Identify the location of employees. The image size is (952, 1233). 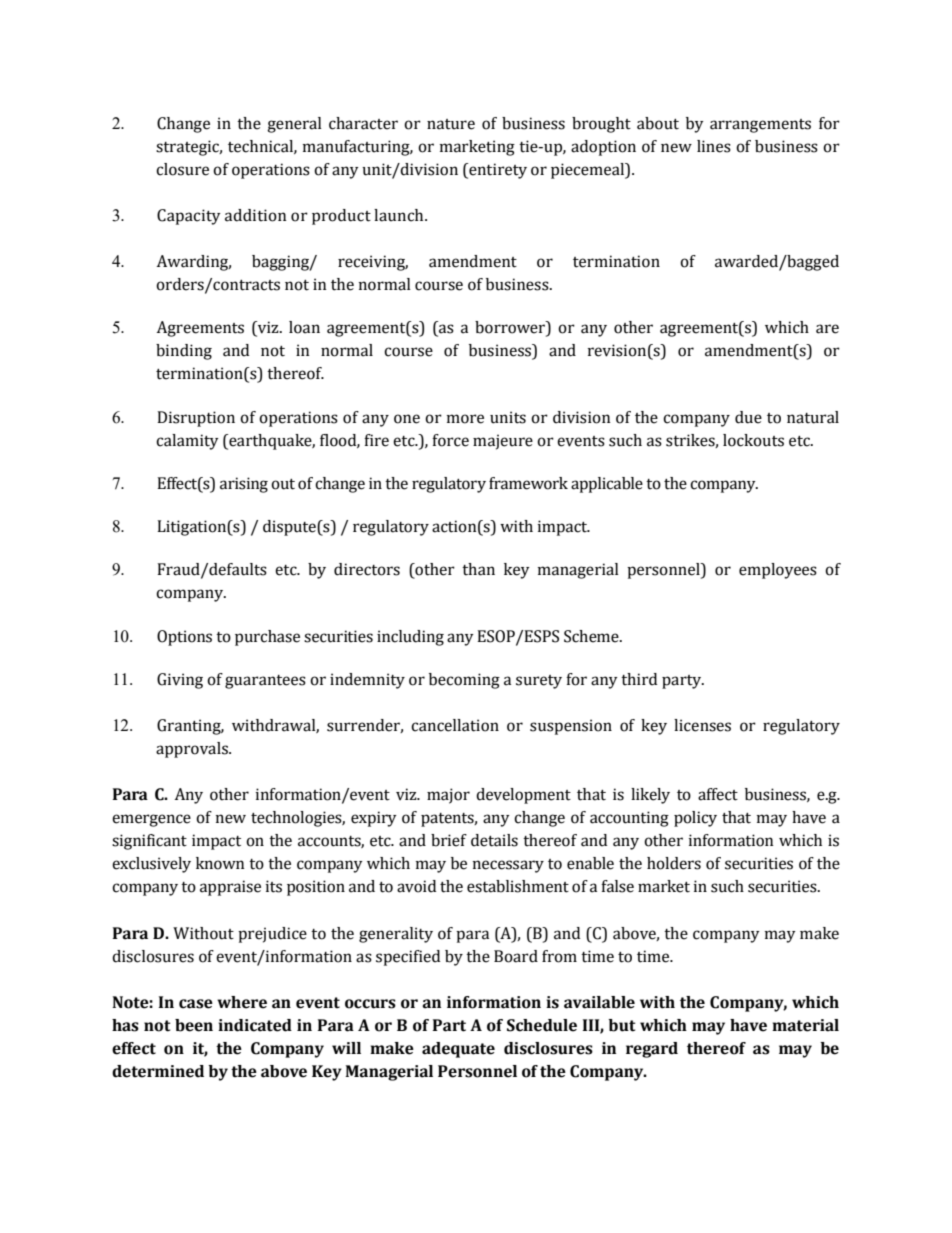
(778, 571).
